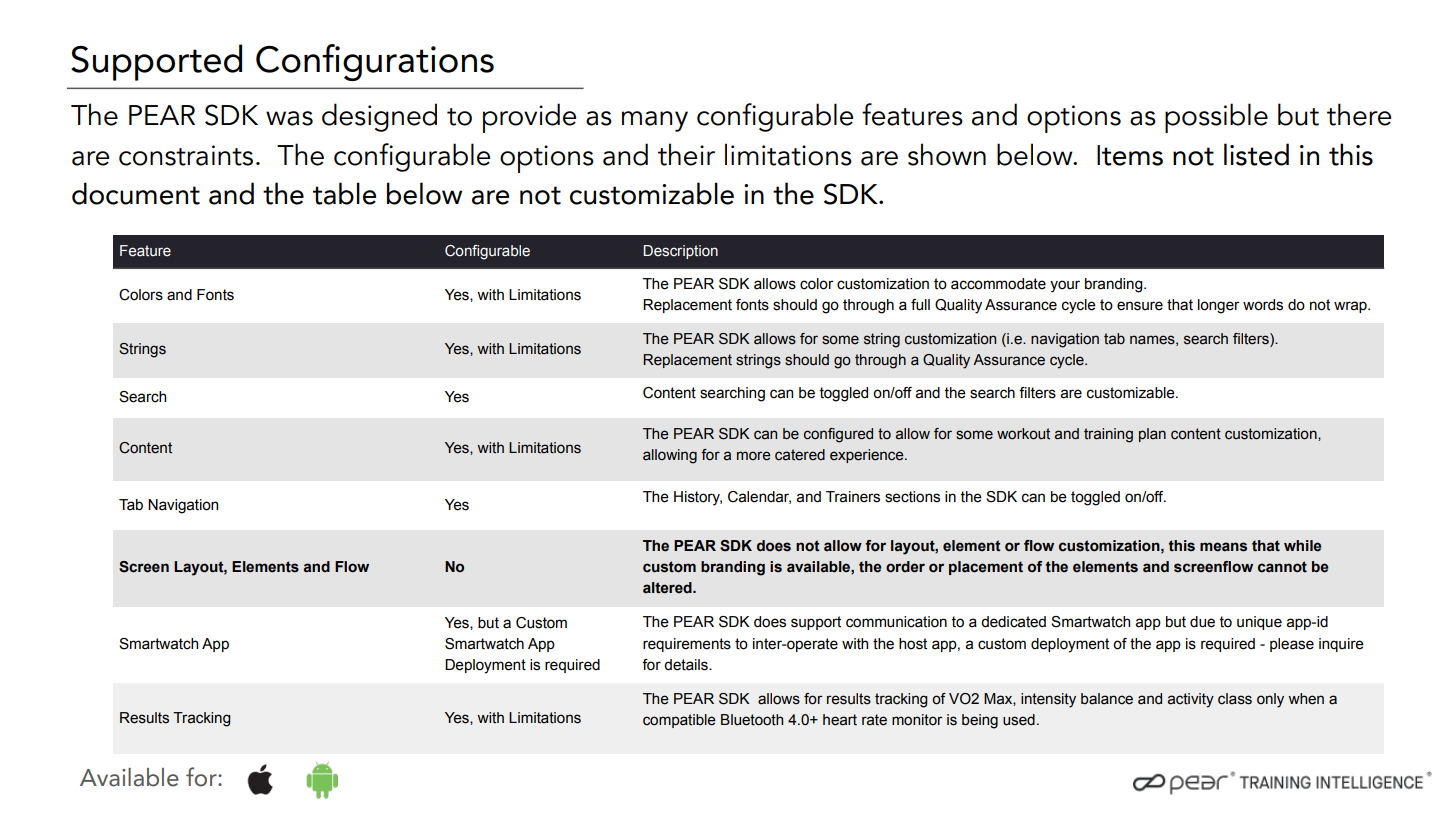 This document has height=819, width=1456. Describe the element at coordinates (679, 721) in the document. I see `compatible` at that location.
